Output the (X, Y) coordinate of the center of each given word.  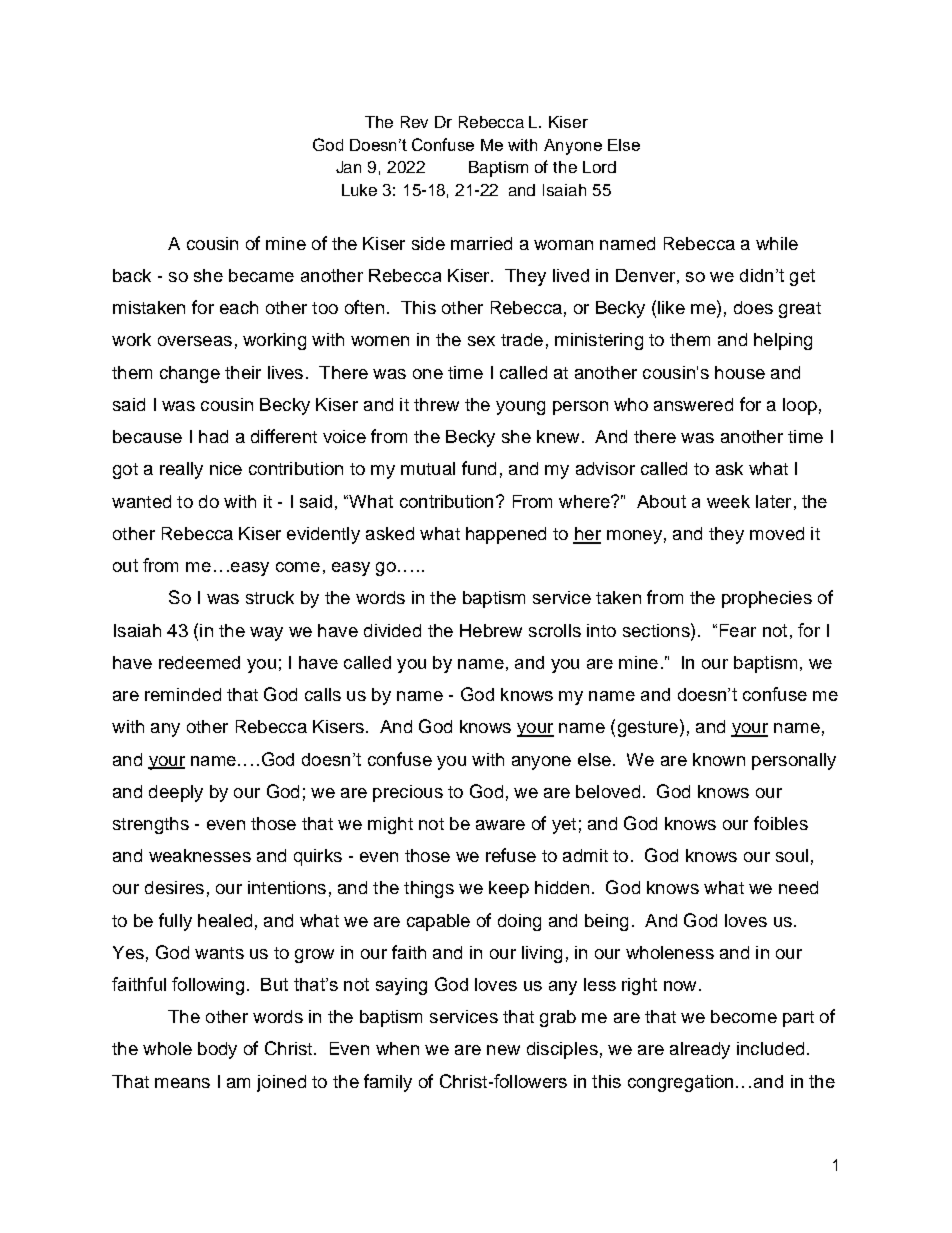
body (217, 1050)
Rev (414, 122)
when (397, 1048)
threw (436, 404)
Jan (348, 167)
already (700, 1050)
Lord (599, 167)
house (740, 372)
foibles (781, 823)
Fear (738, 630)
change (190, 374)
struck (270, 597)
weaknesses (200, 855)
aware (500, 825)
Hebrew (491, 630)
